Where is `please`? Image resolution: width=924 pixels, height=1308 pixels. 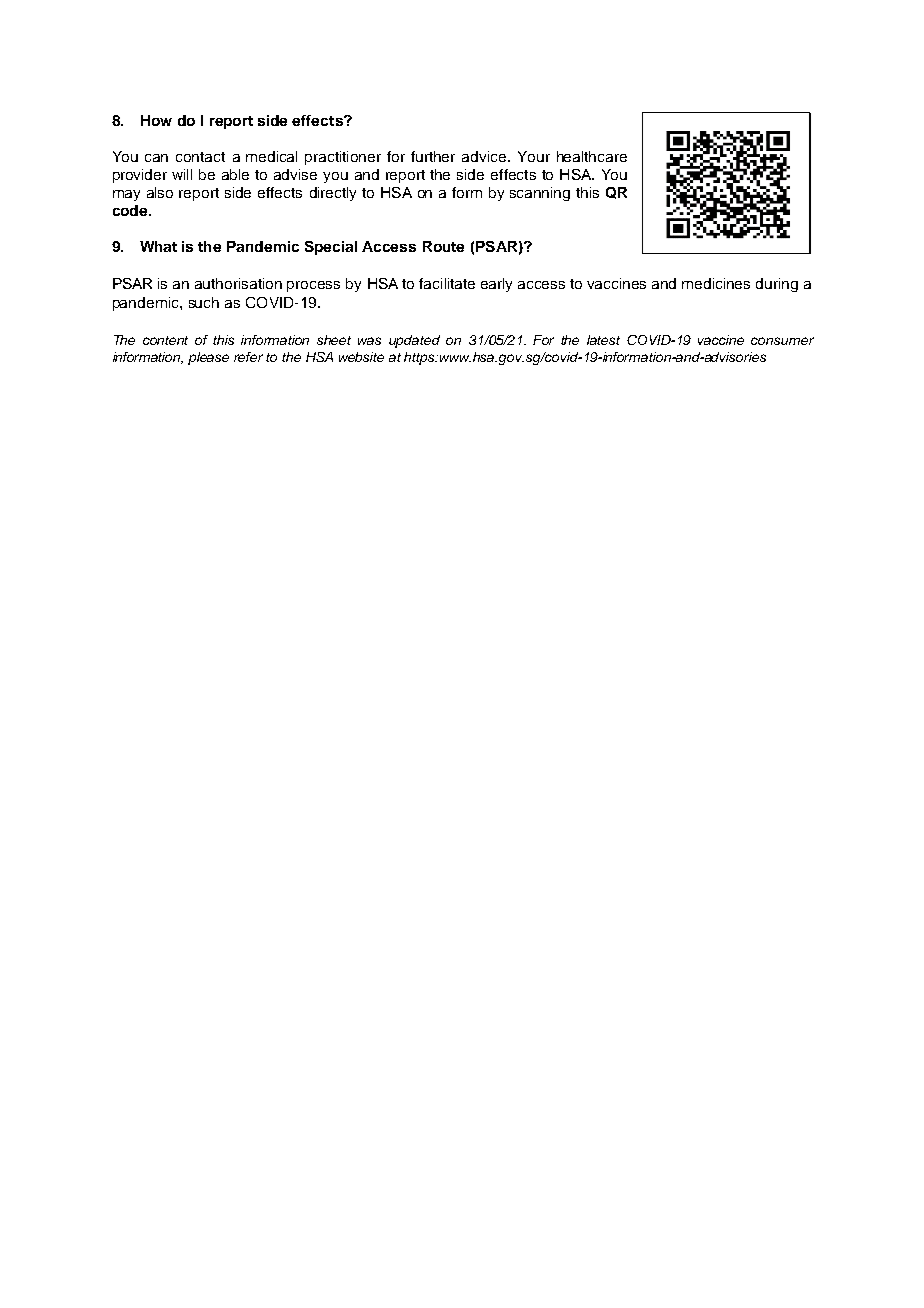 please is located at coordinates (208, 358).
